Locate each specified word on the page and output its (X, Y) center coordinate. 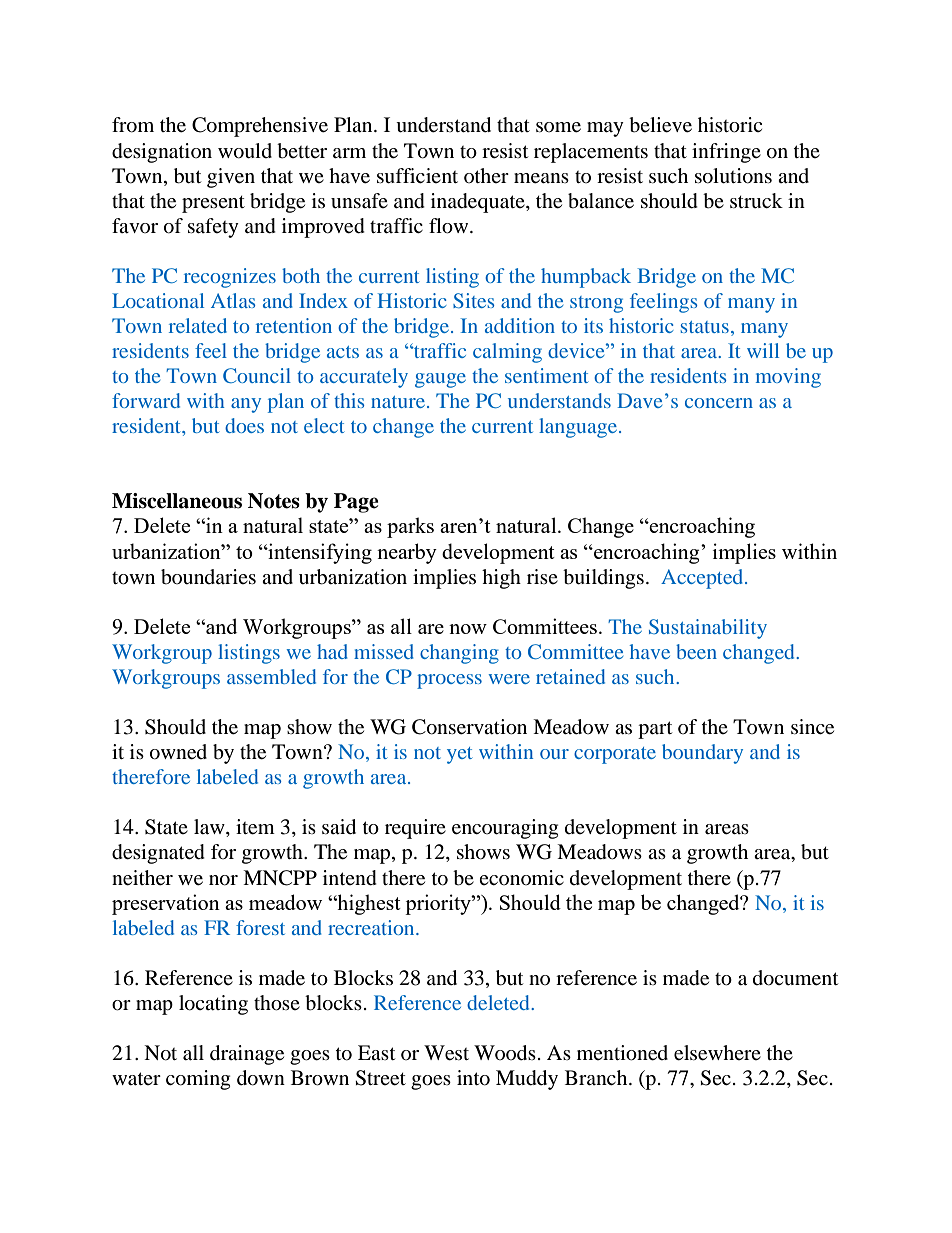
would (245, 151)
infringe (726, 153)
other (486, 175)
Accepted (703, 579)
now (468, 629)
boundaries (208, 577)
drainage (247, 1055)
